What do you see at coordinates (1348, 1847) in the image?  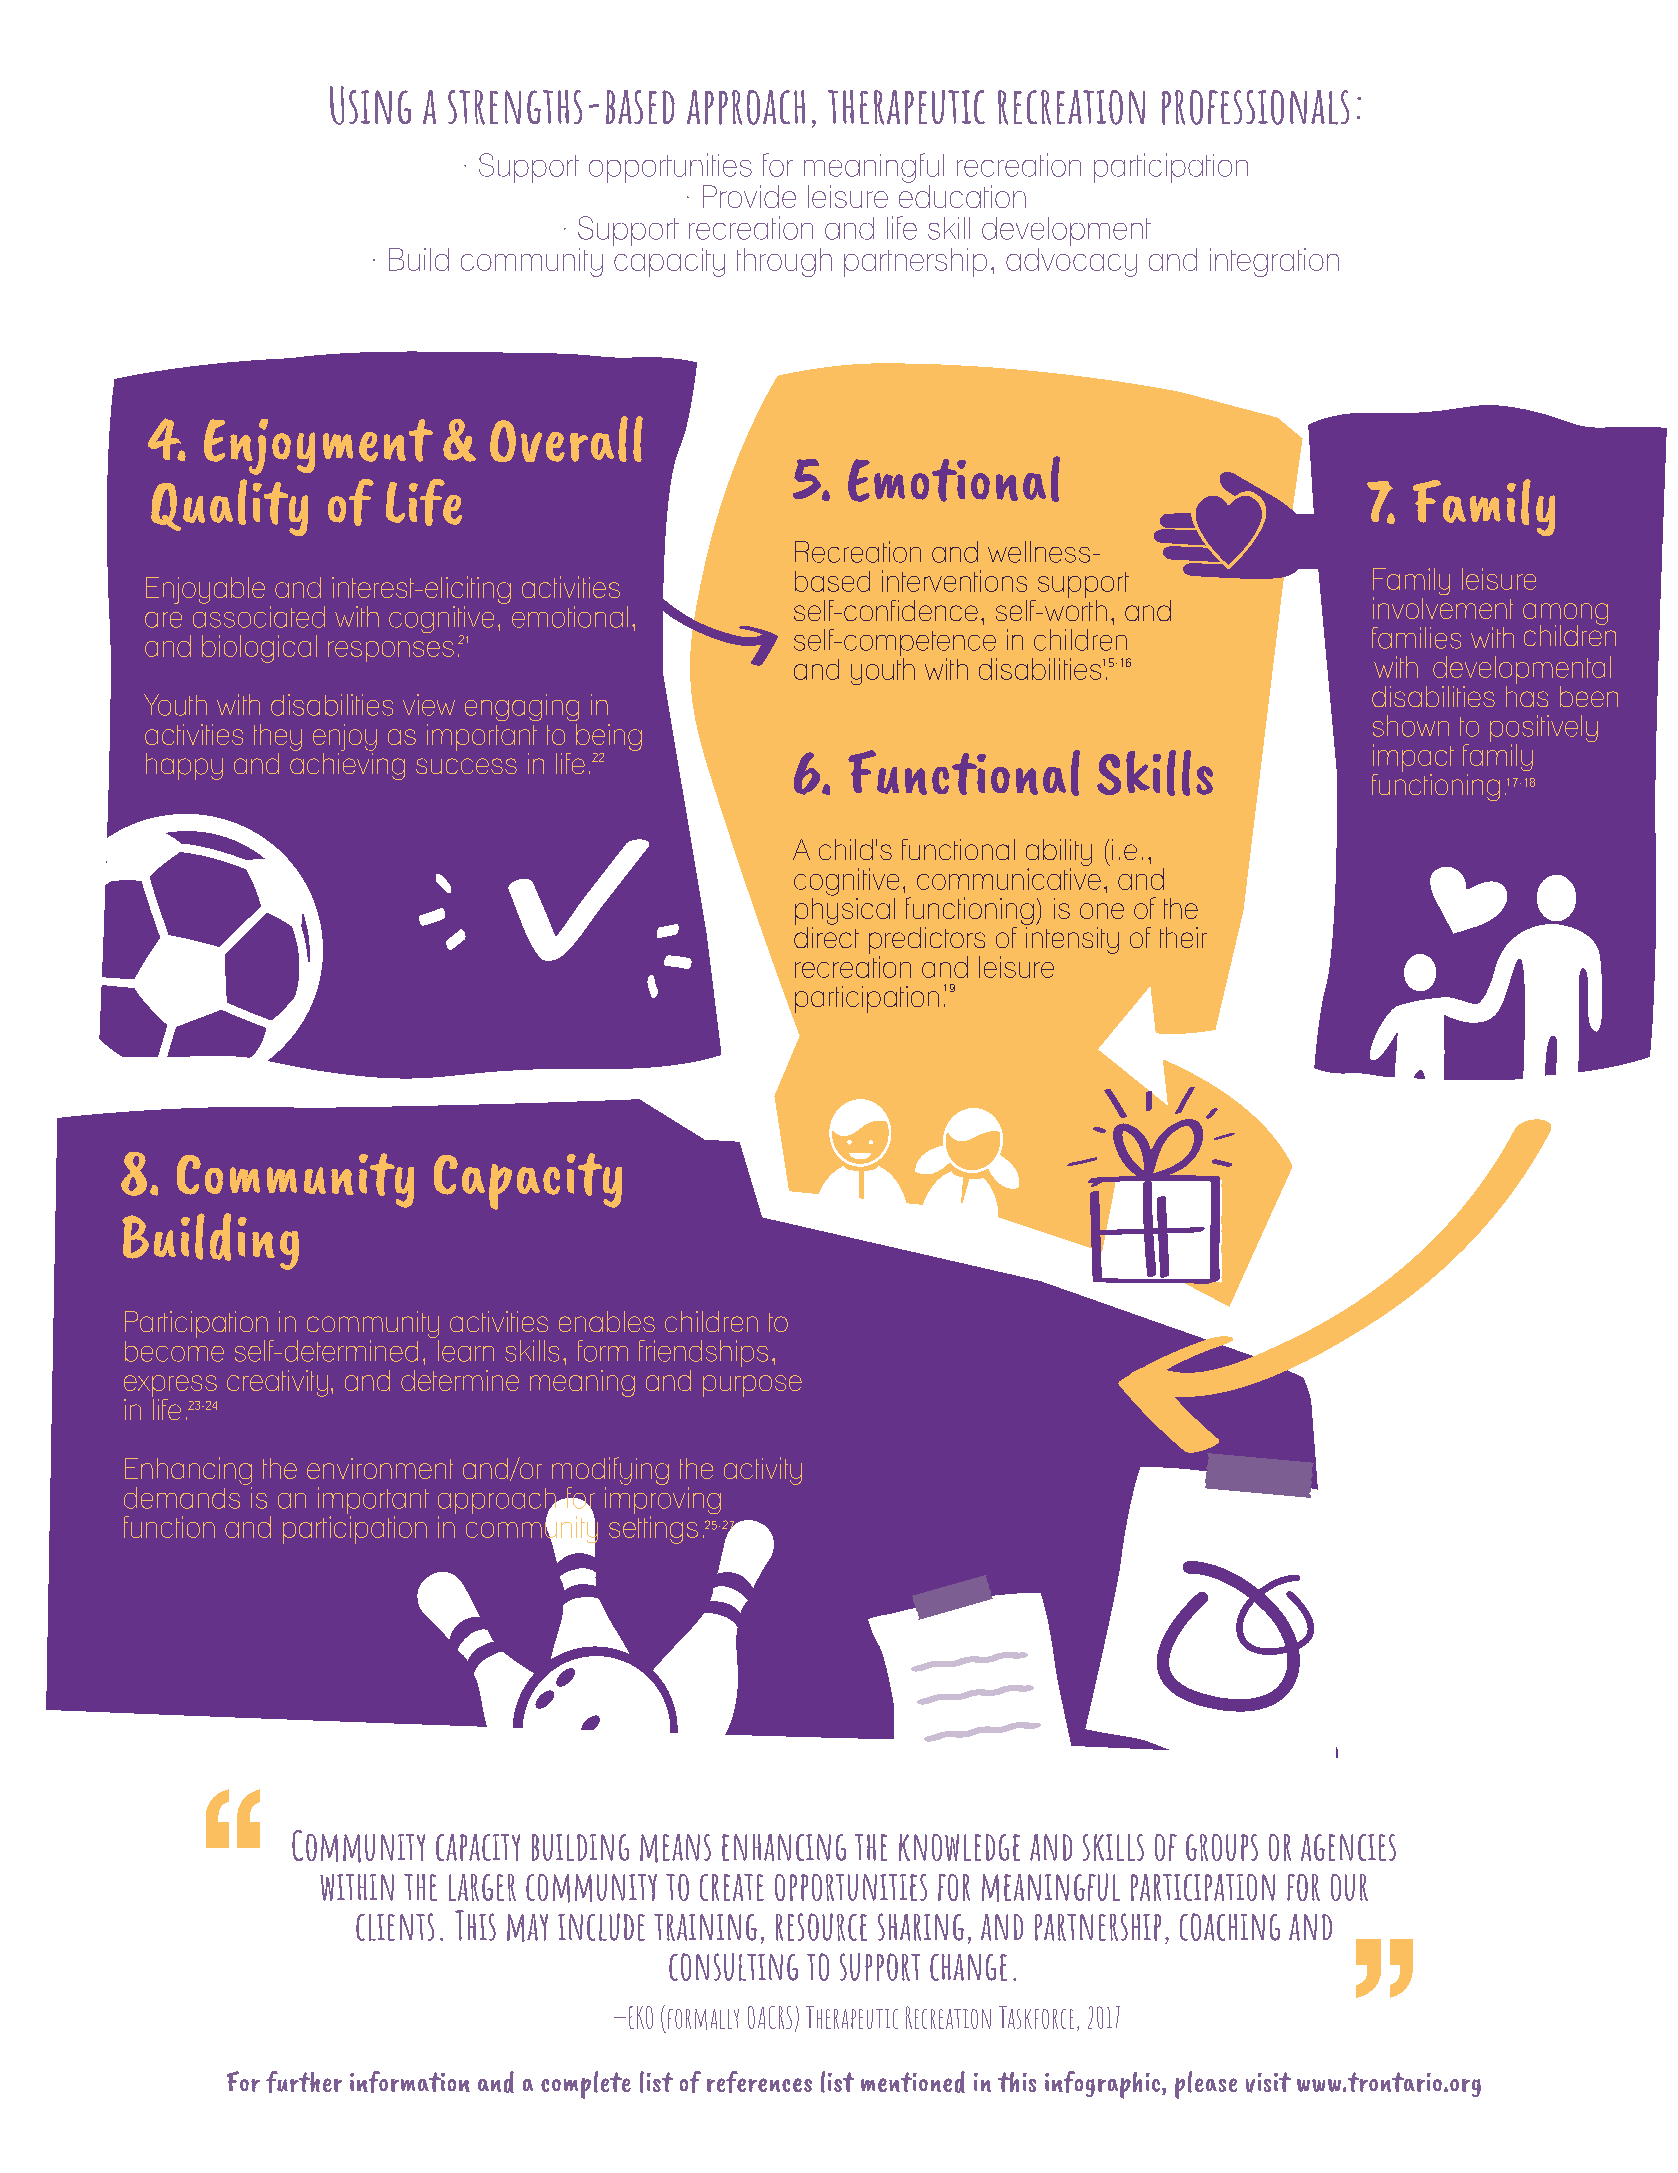 I see `agencies` at bounding box center [1348, 1847].
